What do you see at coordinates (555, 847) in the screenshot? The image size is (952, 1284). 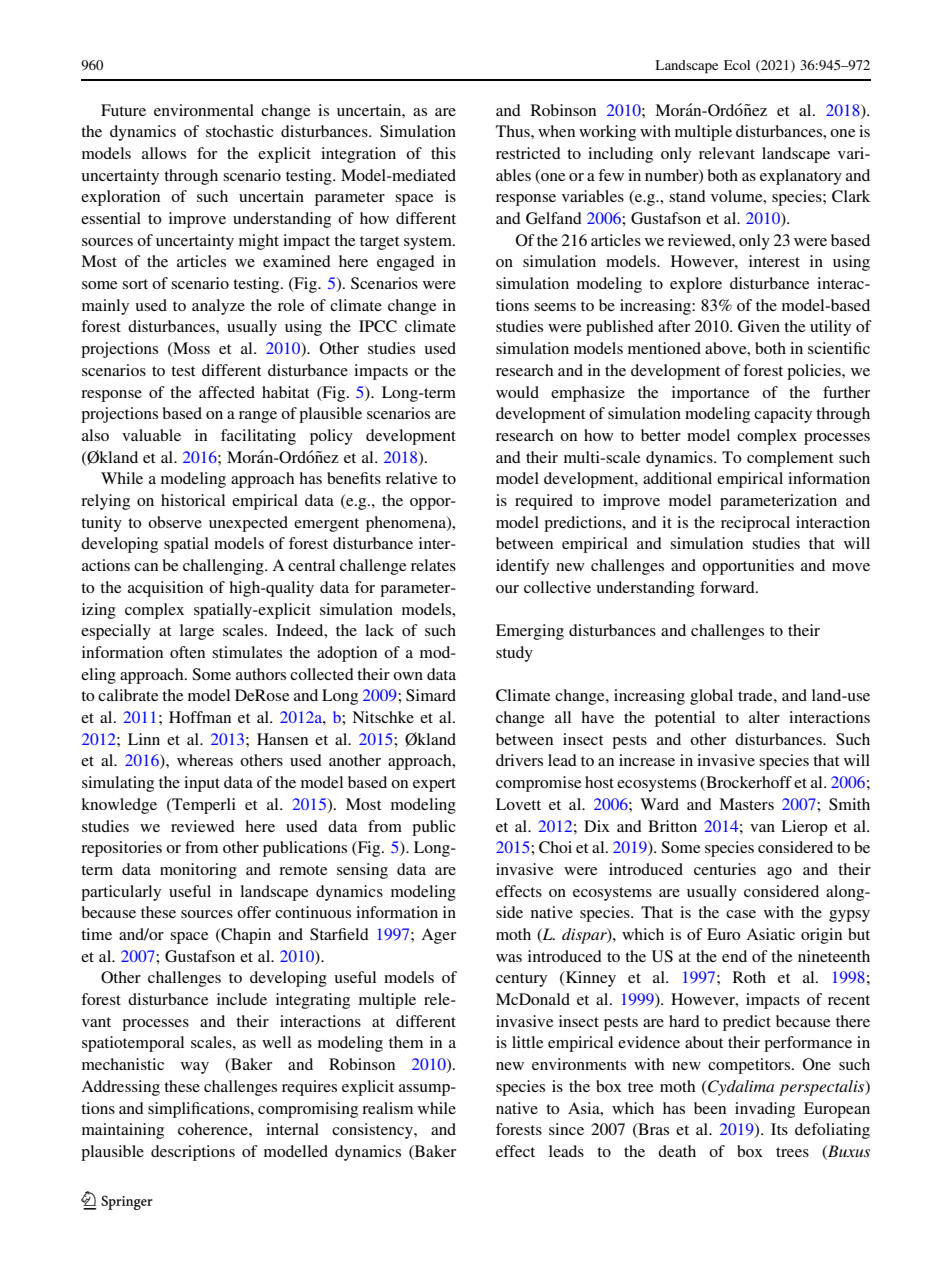 I see `Choi` at bounding box center [555, 847].
